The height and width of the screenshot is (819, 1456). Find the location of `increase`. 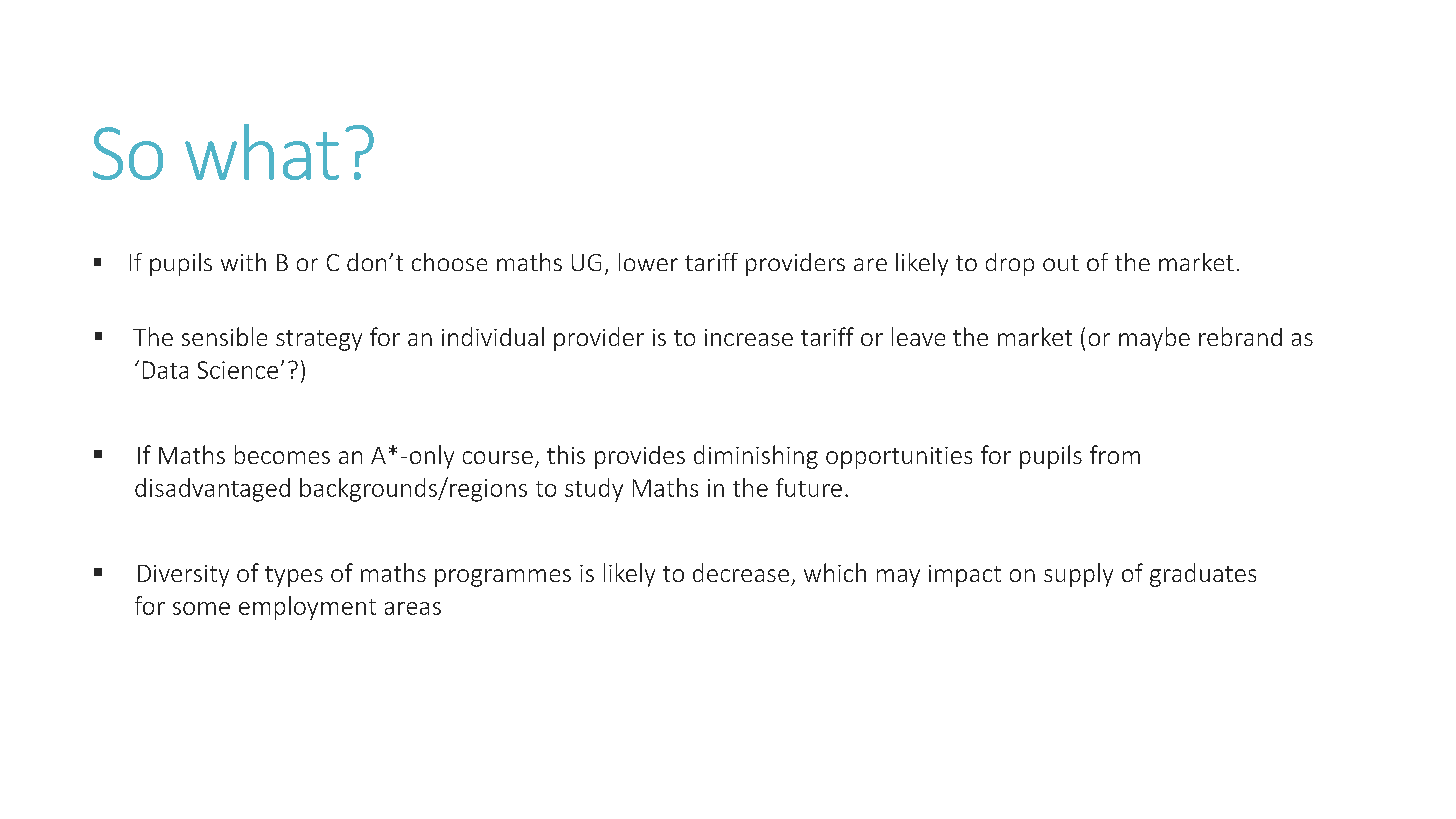

increase is located at coordinates (749, 337).
